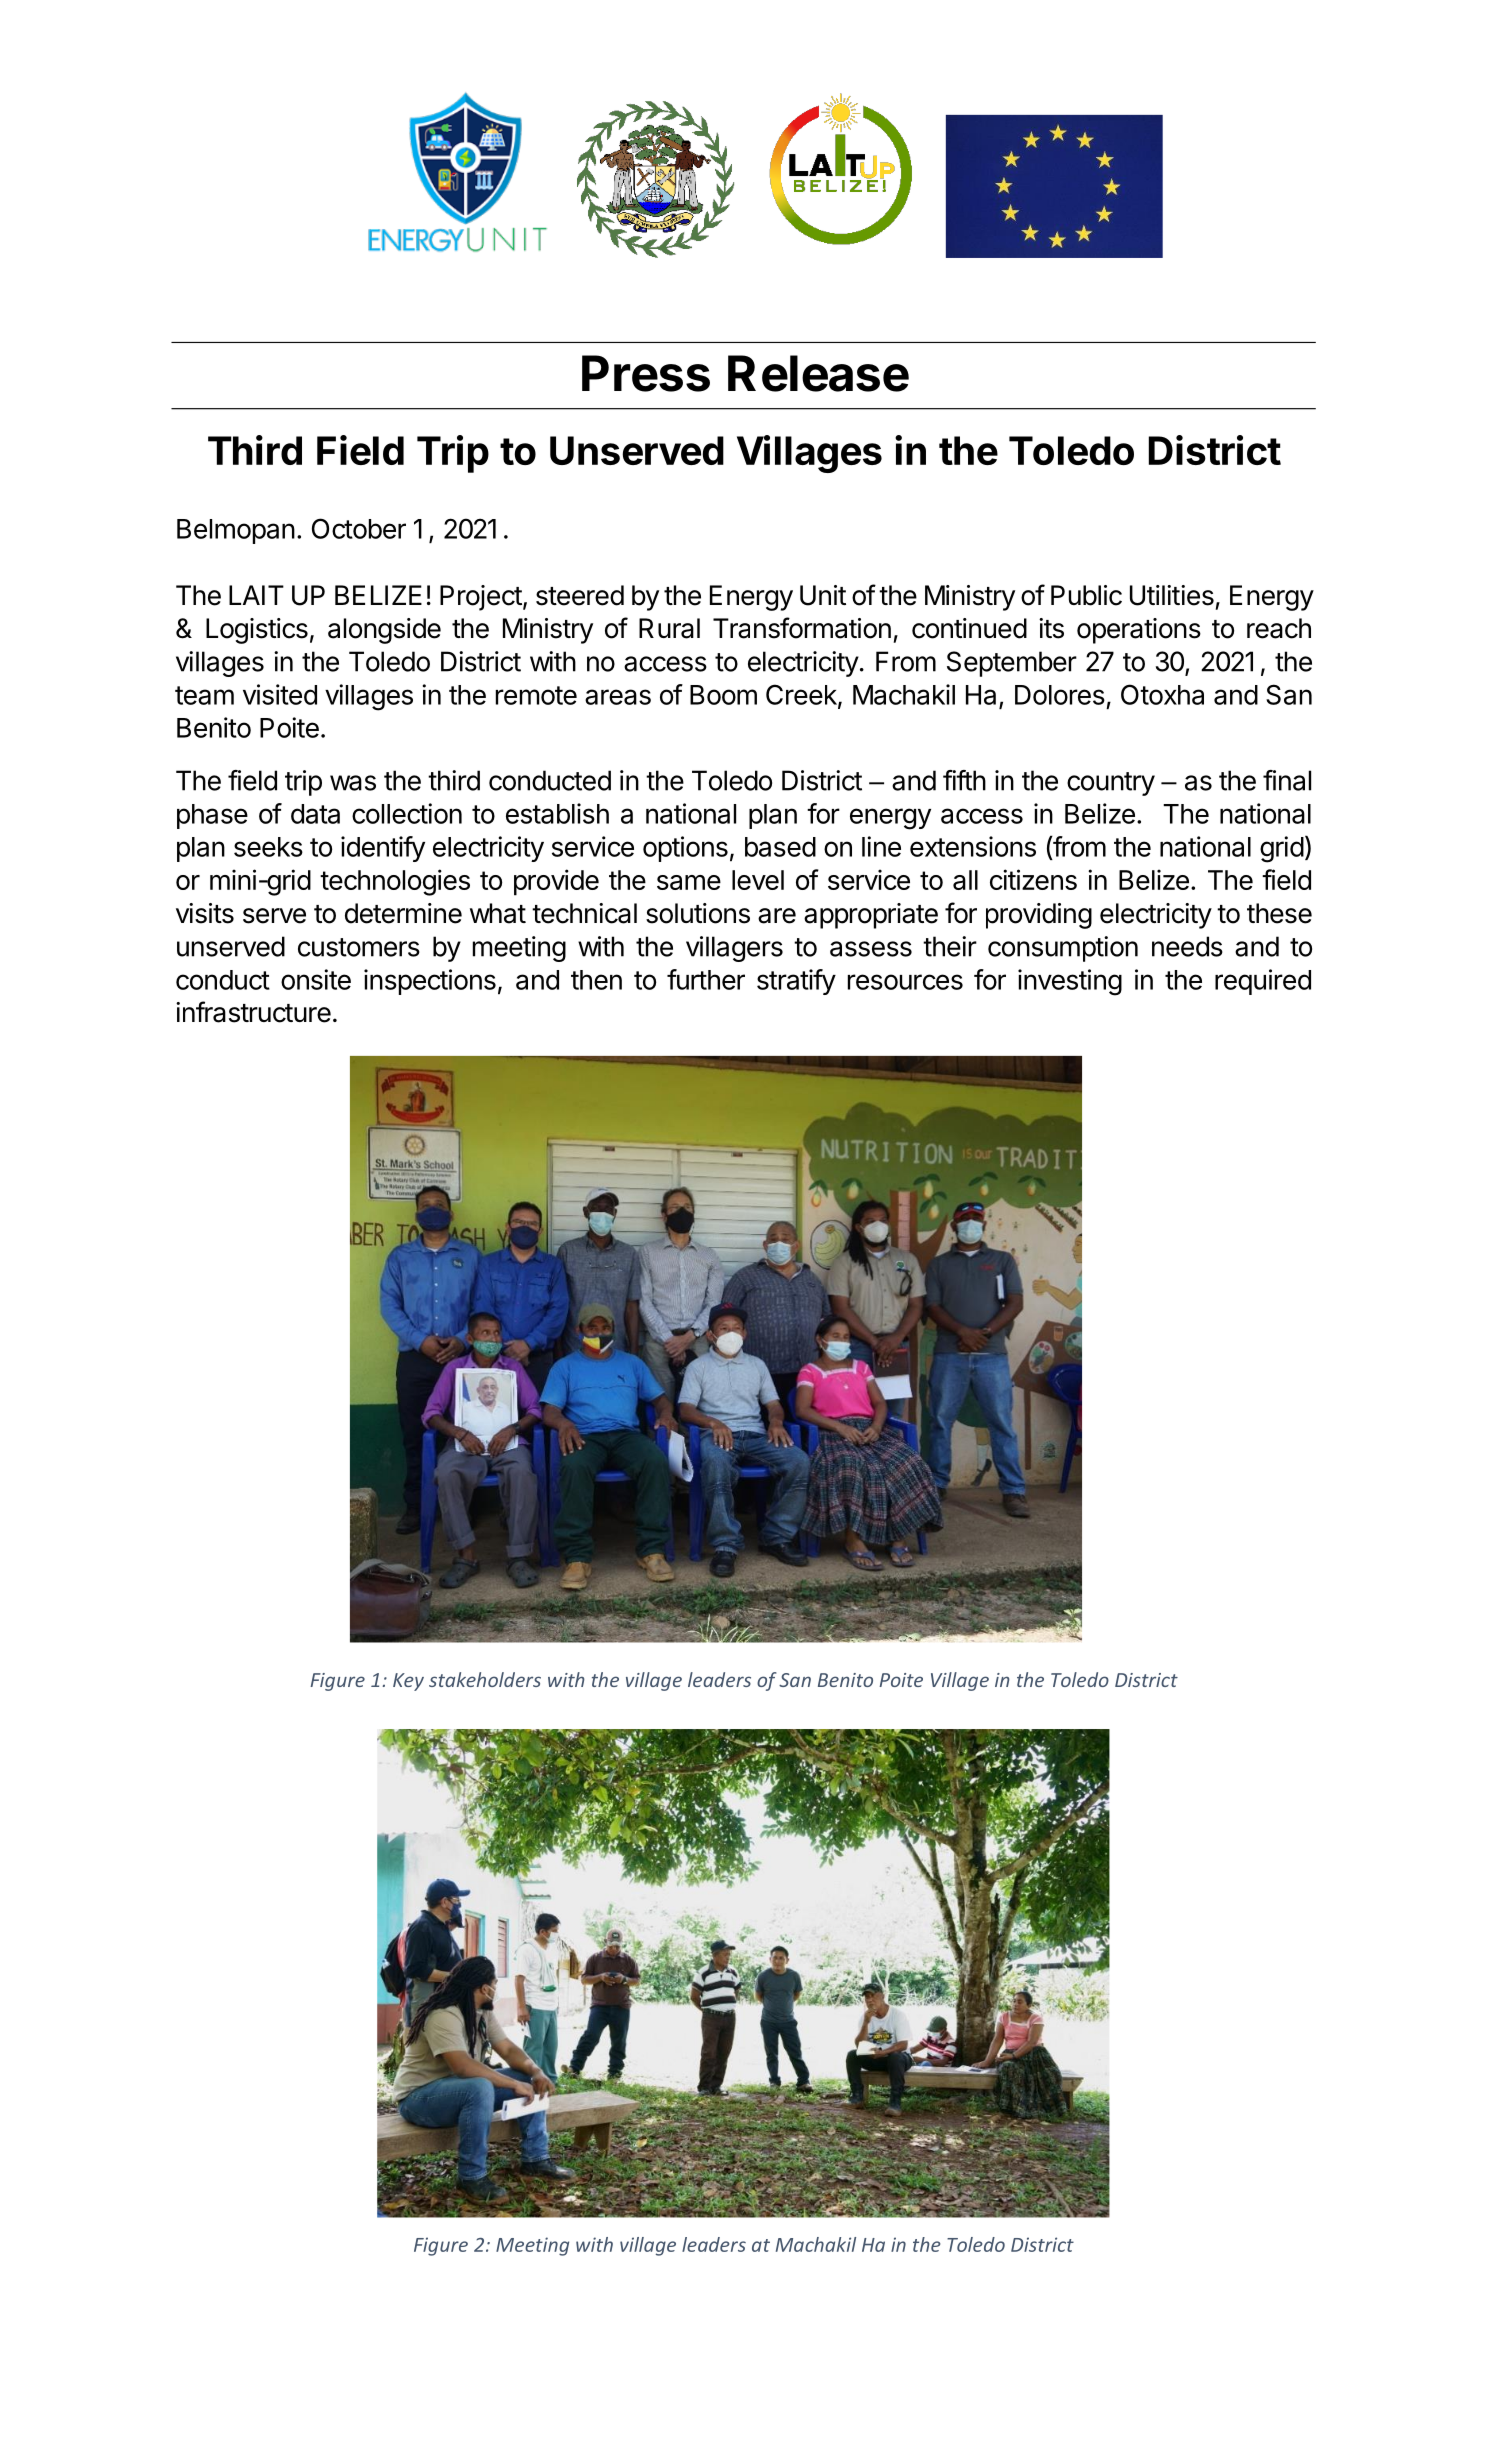 The width and height of the screenshot is (1487, 2450). Describe the element at coordinates (706, 979) in the screenshot. I see `further` at that location.
